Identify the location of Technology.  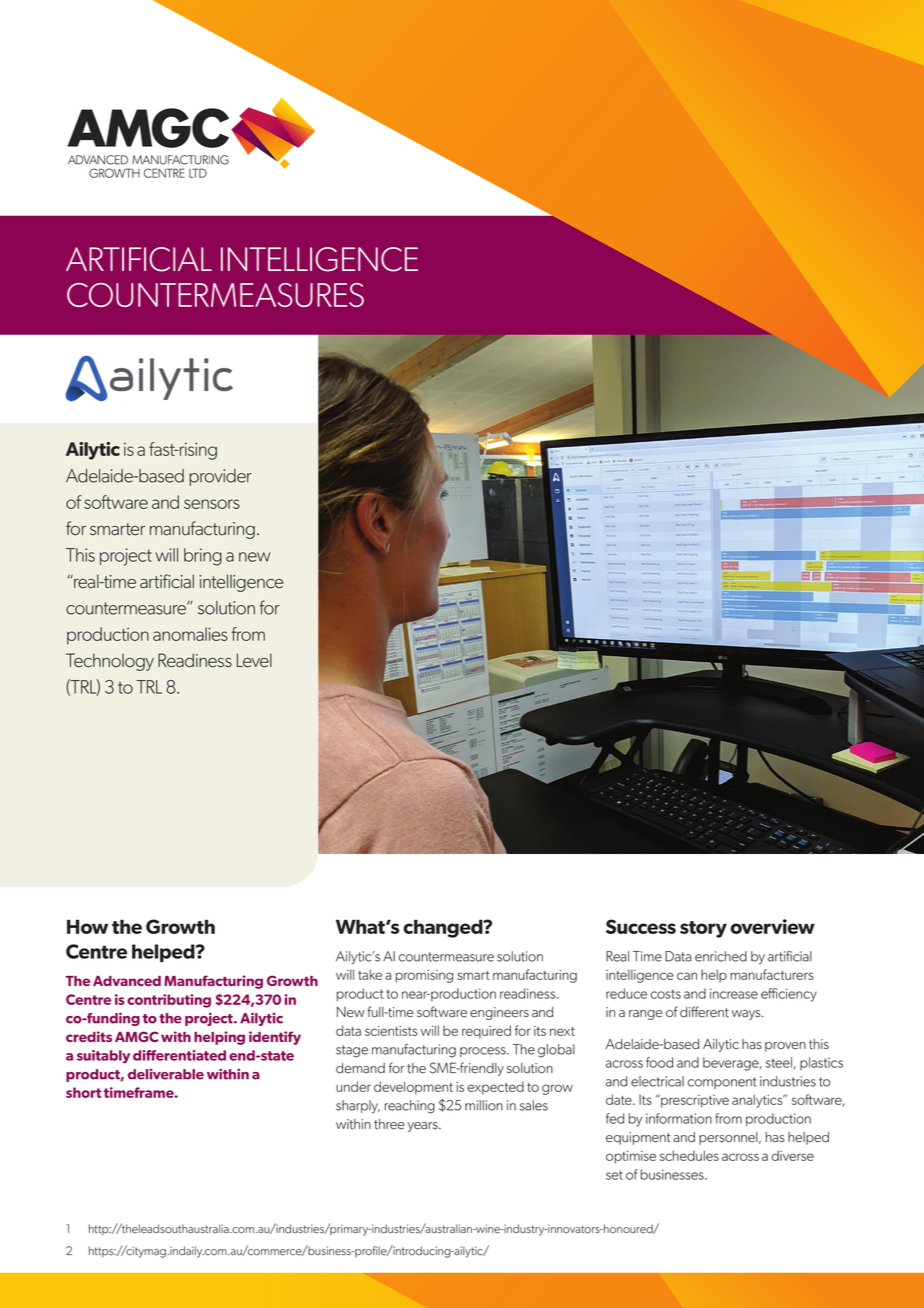
(110, 662).
